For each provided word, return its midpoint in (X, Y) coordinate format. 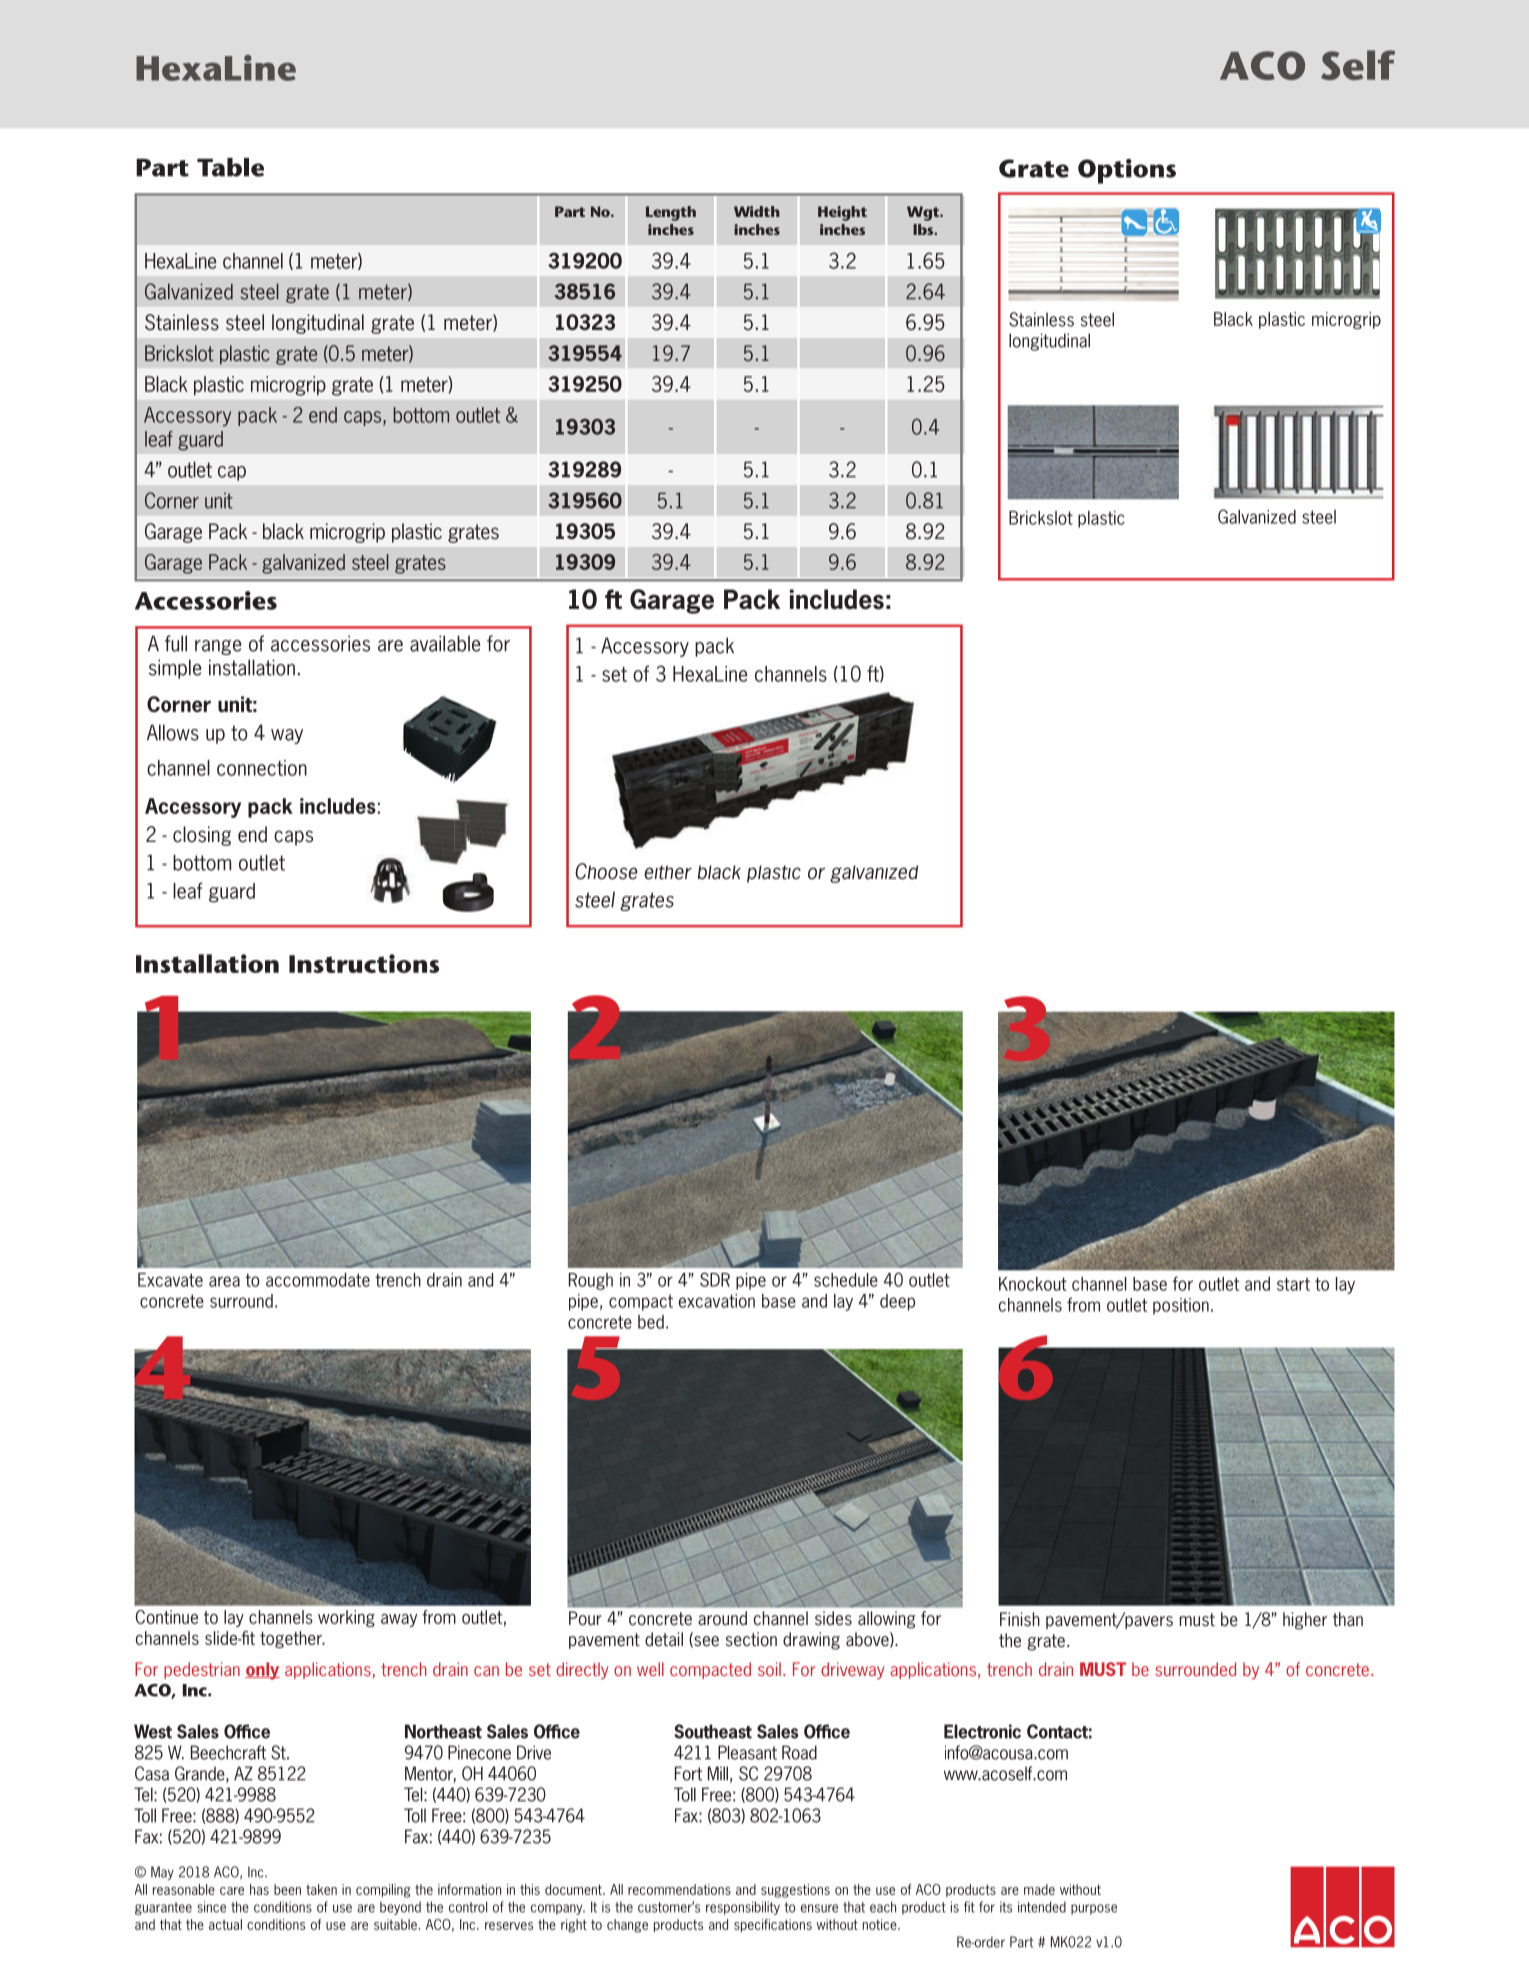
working (346, 1618)
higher (1305, 1621)
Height (842, 213)
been (287, 1889)
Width (757, 211)
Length (671, 213)
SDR (715, 1279)
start (1293, 1284)
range (218, 647)
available (445, 643)
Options (1127, 171)
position (1181, 1306)
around (722, 1618)
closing (202, 836)
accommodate (318, 1280)
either (668, 872)
